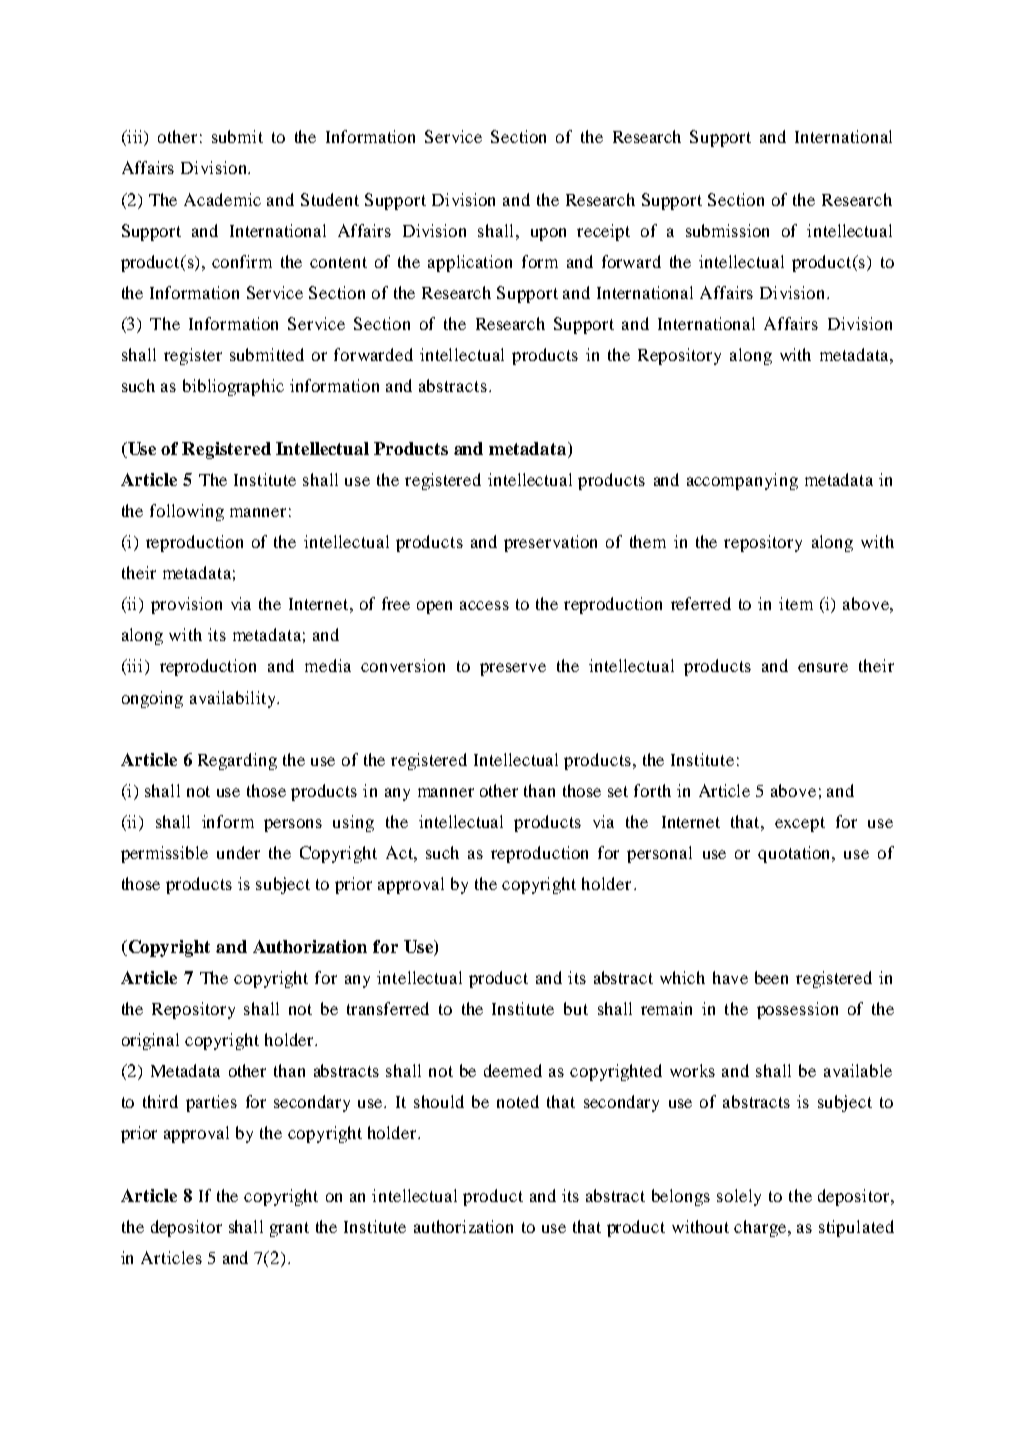 Image resolution: width=1015 pixels, height=1436 pixels. What do you see at coordinates (289, 1229) in the image?
I see `grant` at bounding box center [289, 1229].
